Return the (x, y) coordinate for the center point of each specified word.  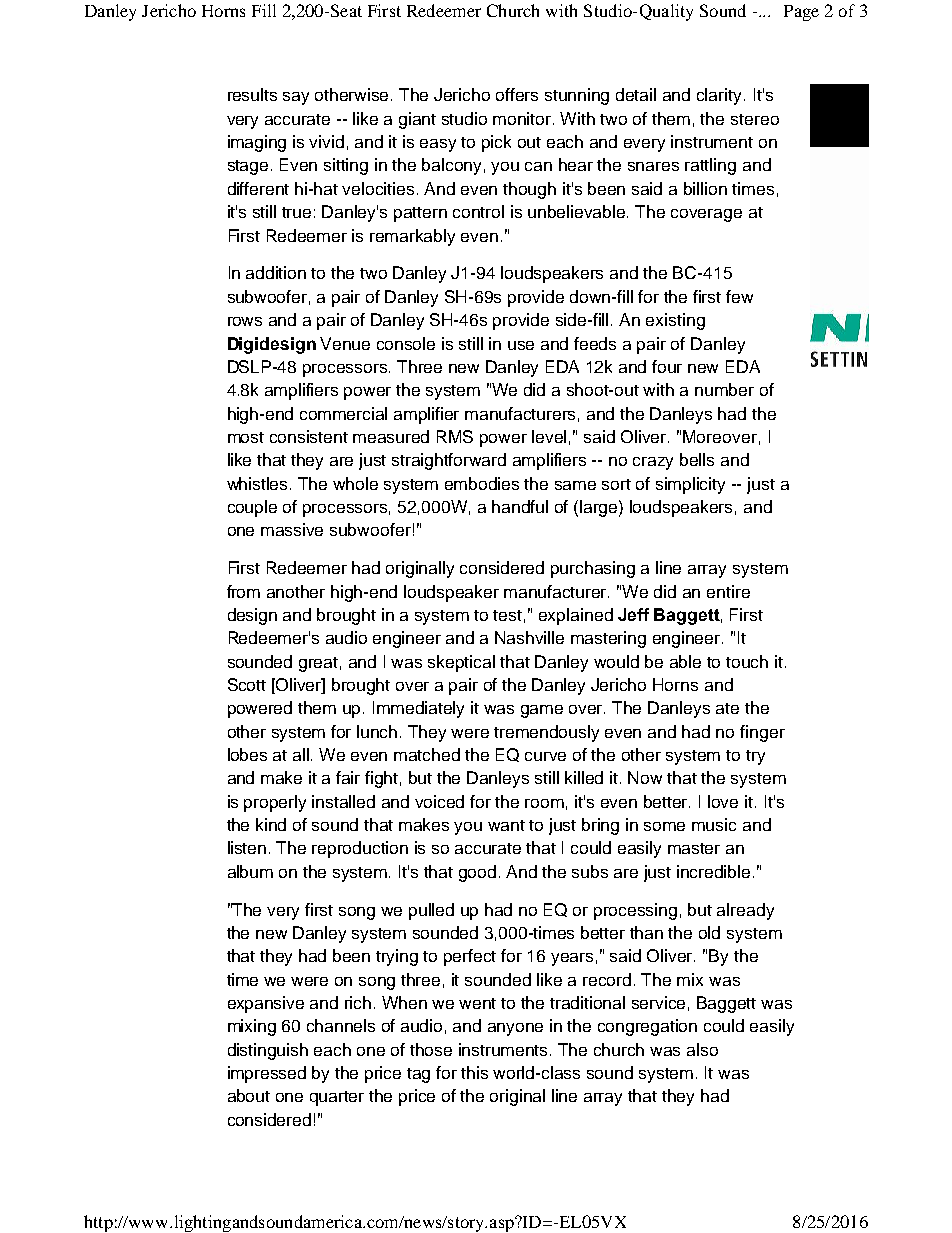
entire (728, 591)
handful (520, 506)
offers (517, 94)
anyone (515, 1029)
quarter (337, 1098)
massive (292, 529)
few (739, 296)
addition (276, 272)
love (723, 801)
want (506, 825)
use (521, 345)
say (296, 98)
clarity (721, 96)
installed (343, 801)
